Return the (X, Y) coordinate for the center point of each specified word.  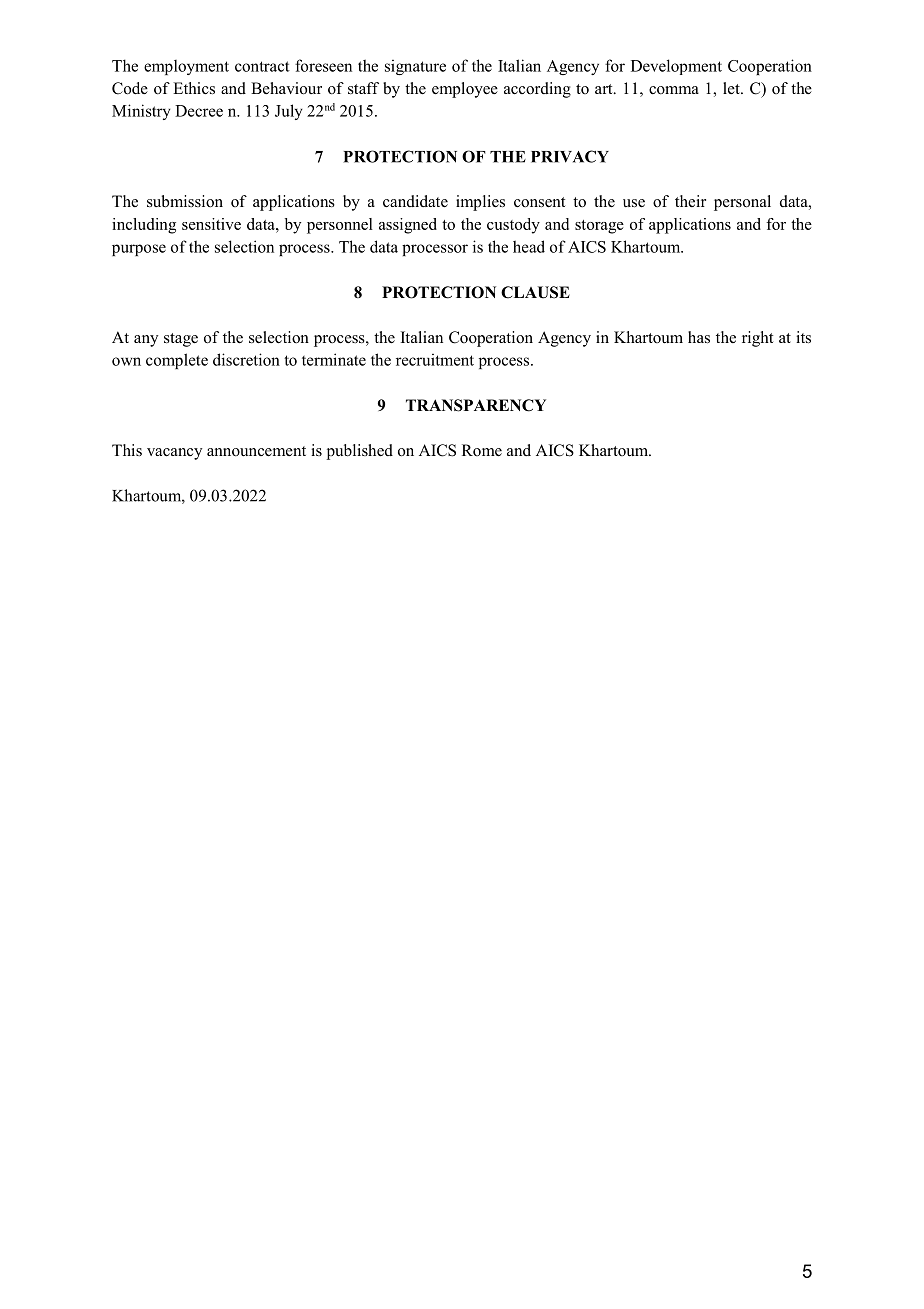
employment (186, 67)
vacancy (174, 454)
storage (599, 227)
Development (676, 67)
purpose (139, 250)
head (529, 246)
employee (465, 90)
